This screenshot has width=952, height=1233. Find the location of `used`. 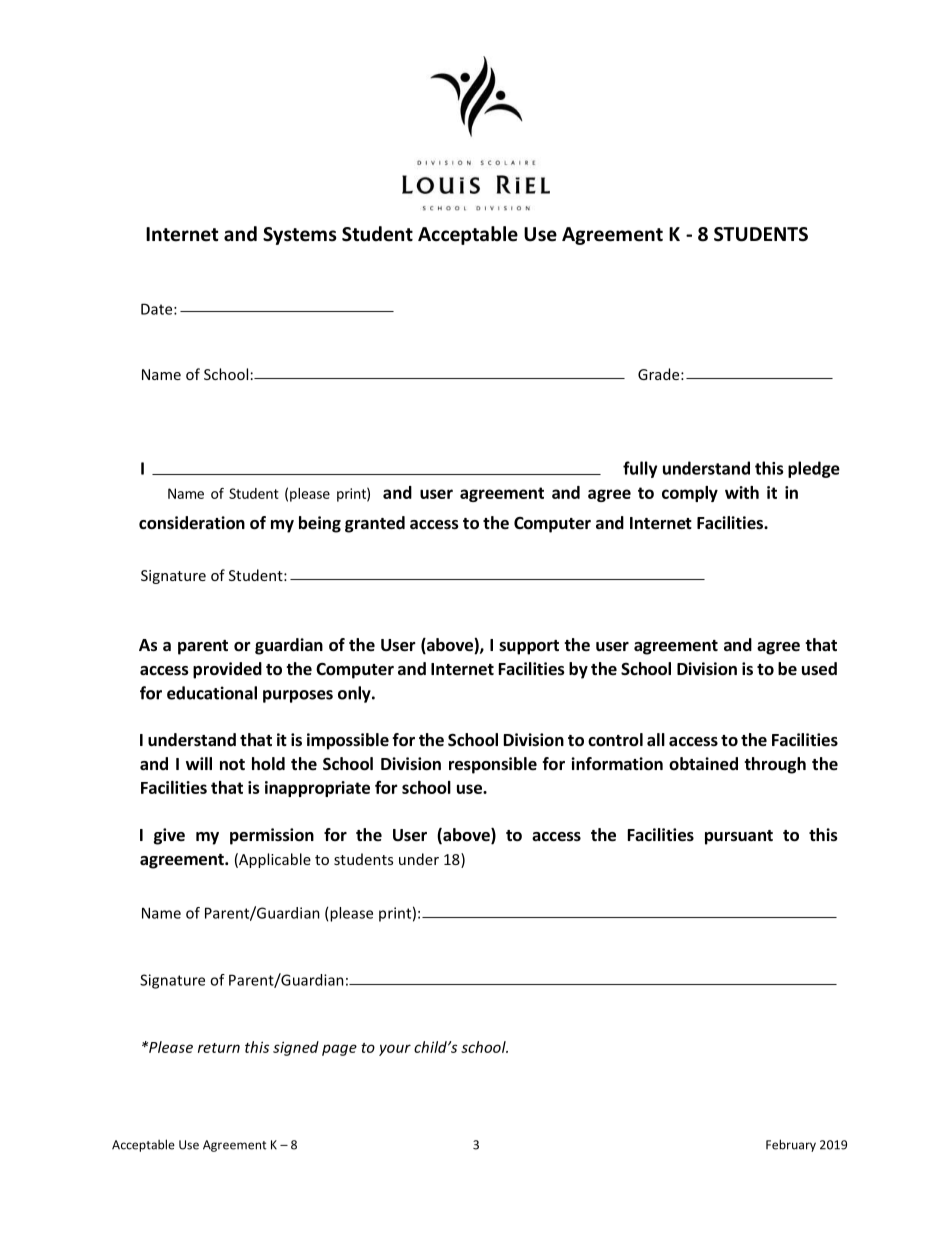

used is located at coordinates (819, 669).
